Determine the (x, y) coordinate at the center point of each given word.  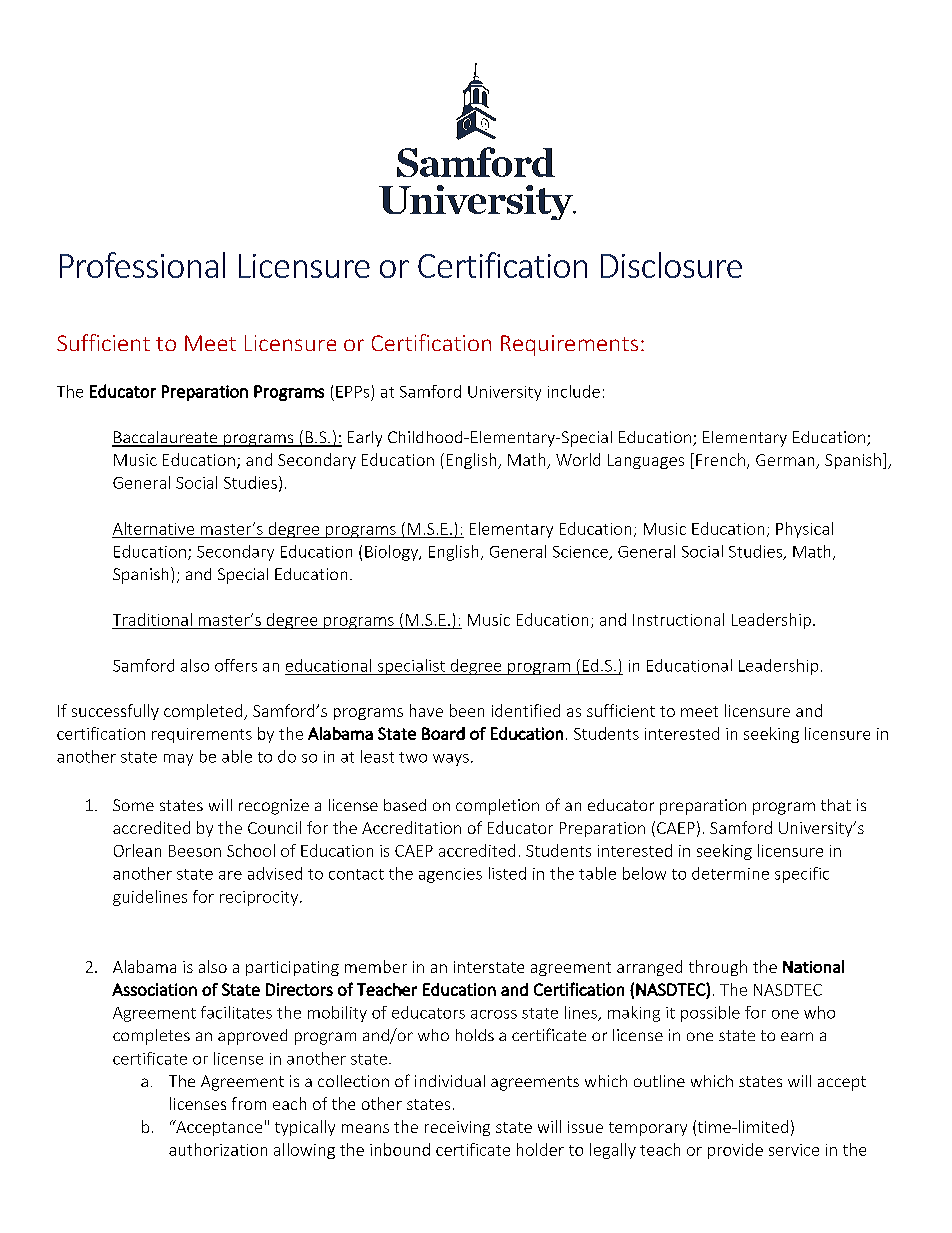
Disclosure (671, 265)
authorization (218, 1149)
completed (204, 712)
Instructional (678, 619)
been (467, 710)
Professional (142, 265)
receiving (457, 1128)
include (574, 391)
